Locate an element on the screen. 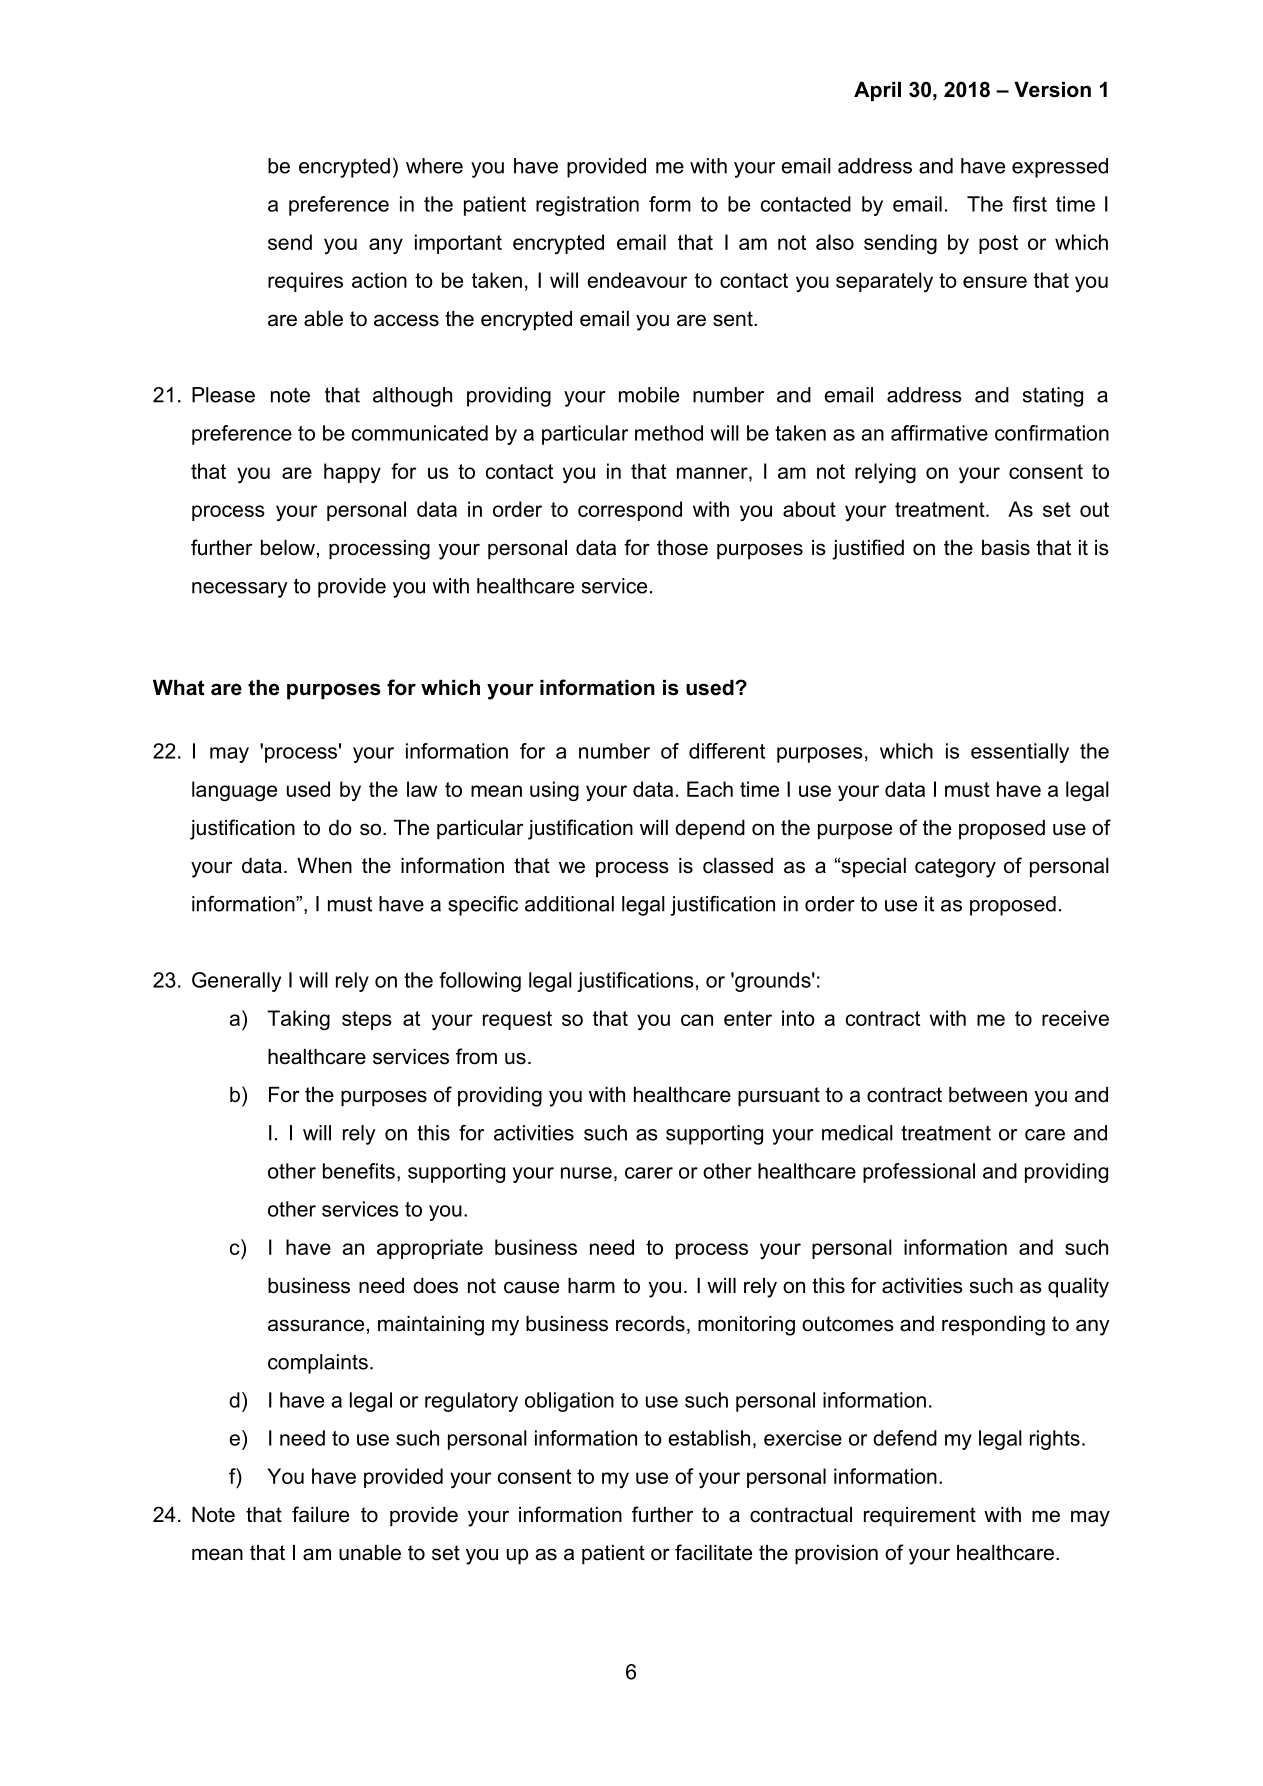 The image size is (1263, 1786). failure is located at coordinates (320, 1514).
